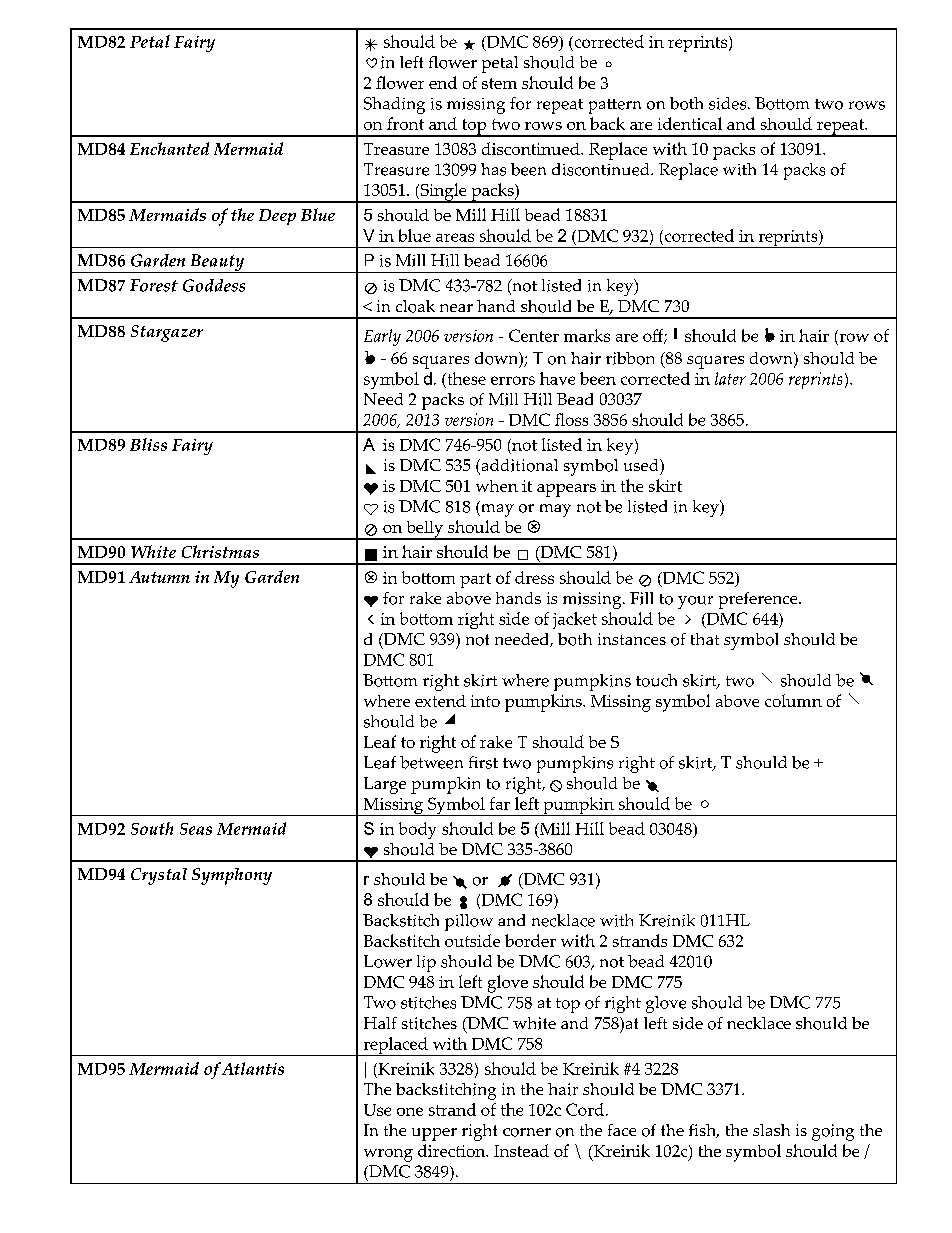 The width and height of the screenshot is (952, 1233). I want to click on Christmas, so click(220, 551).
